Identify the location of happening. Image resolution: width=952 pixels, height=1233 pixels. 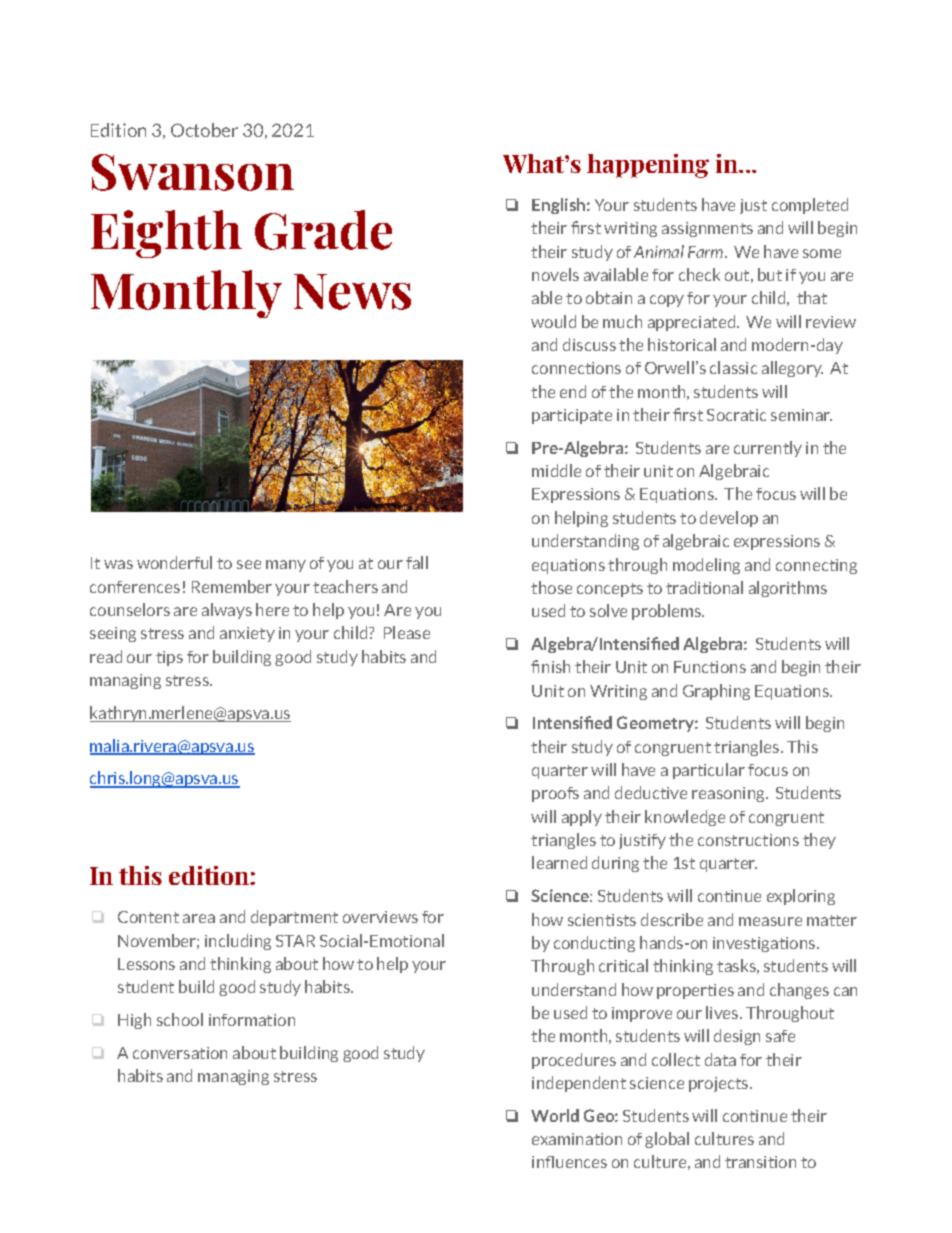
(648, 166).
